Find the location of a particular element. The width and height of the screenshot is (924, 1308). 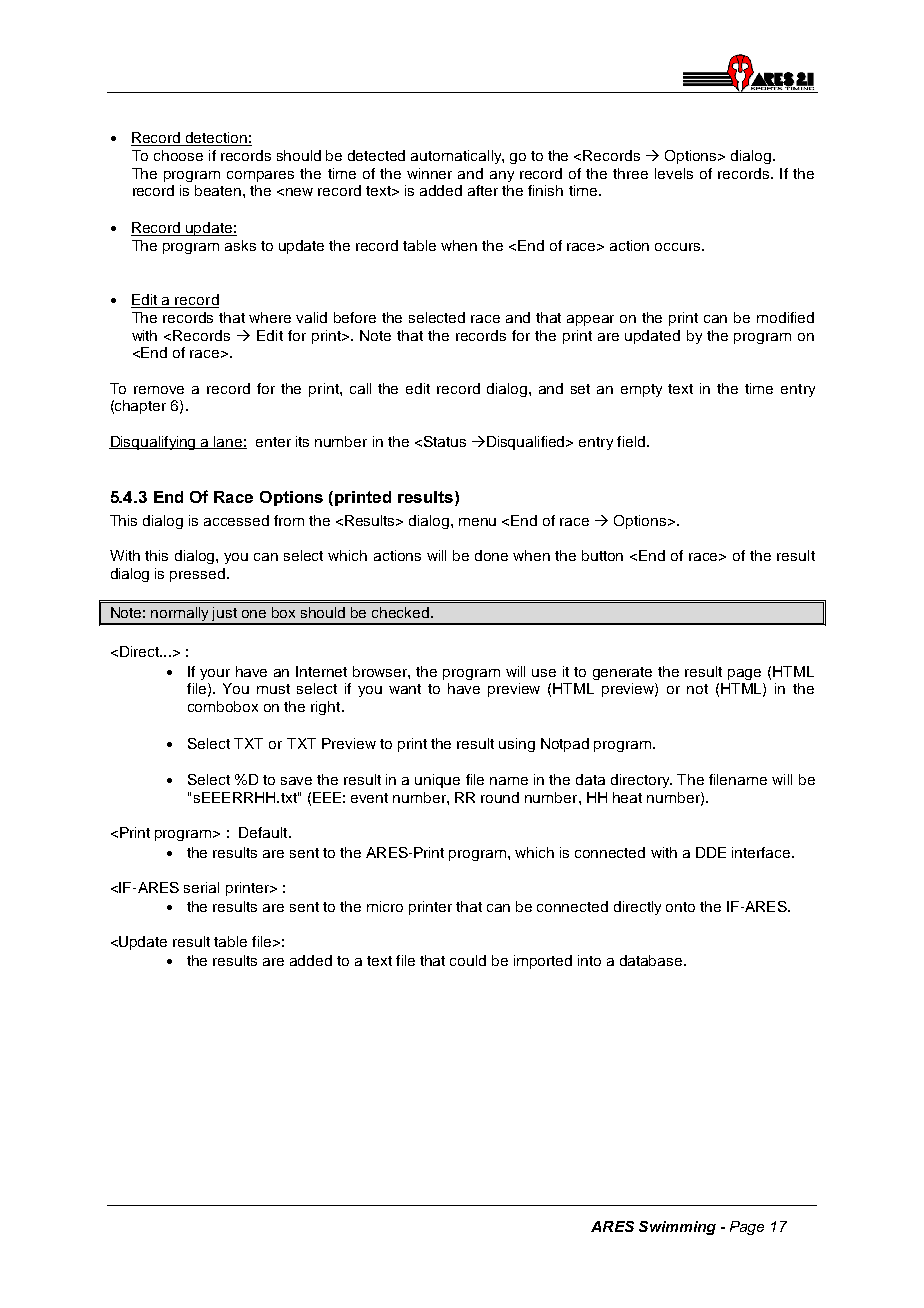

just is located at coordinates (225, 615).
